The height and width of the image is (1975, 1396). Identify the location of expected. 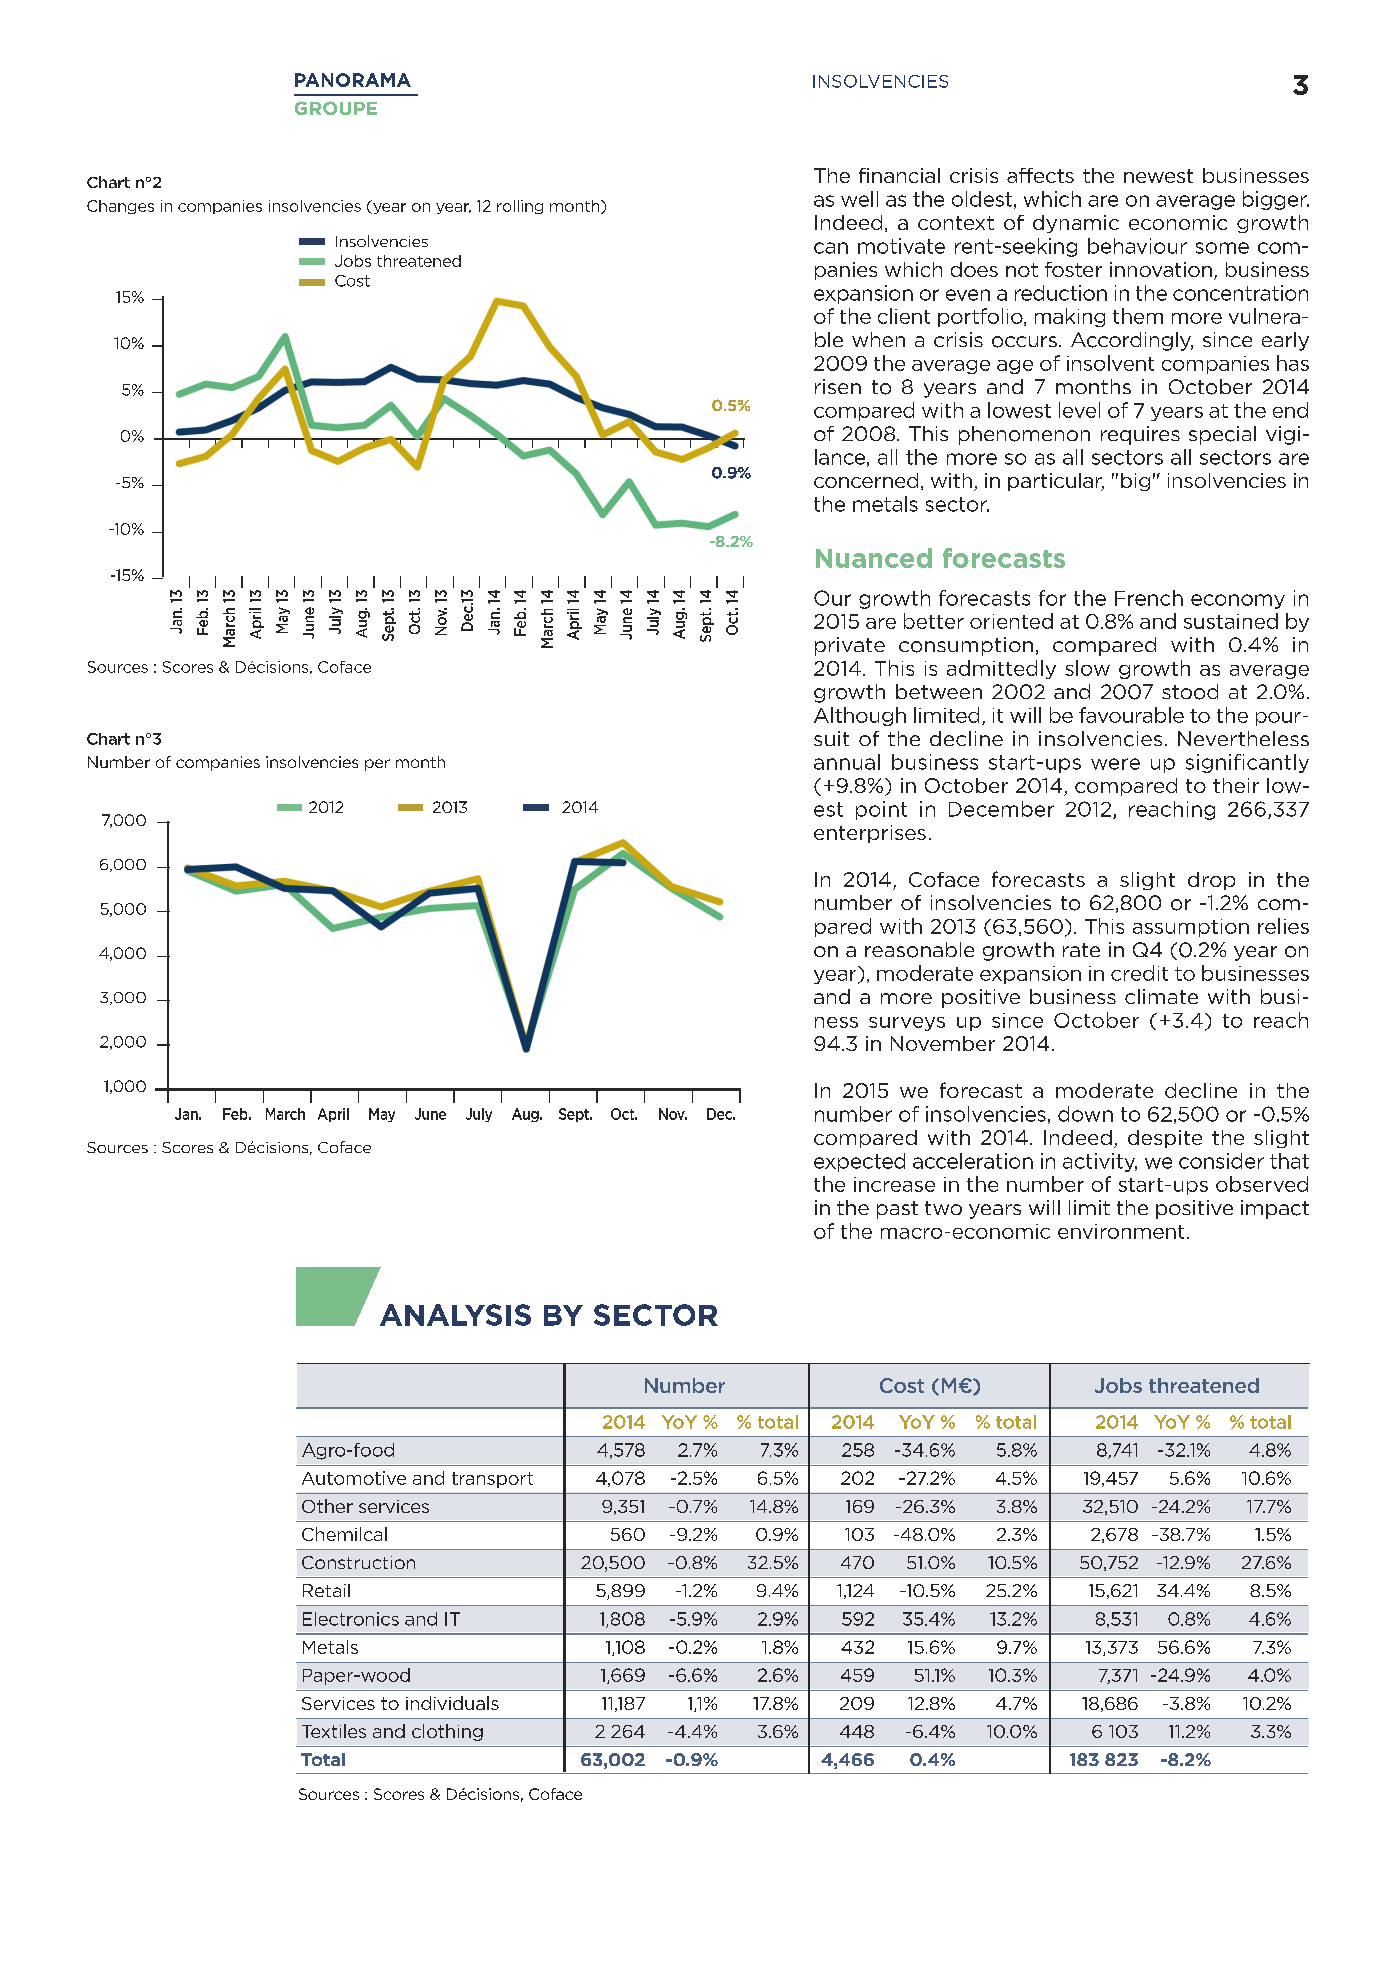
(859, 1162).
